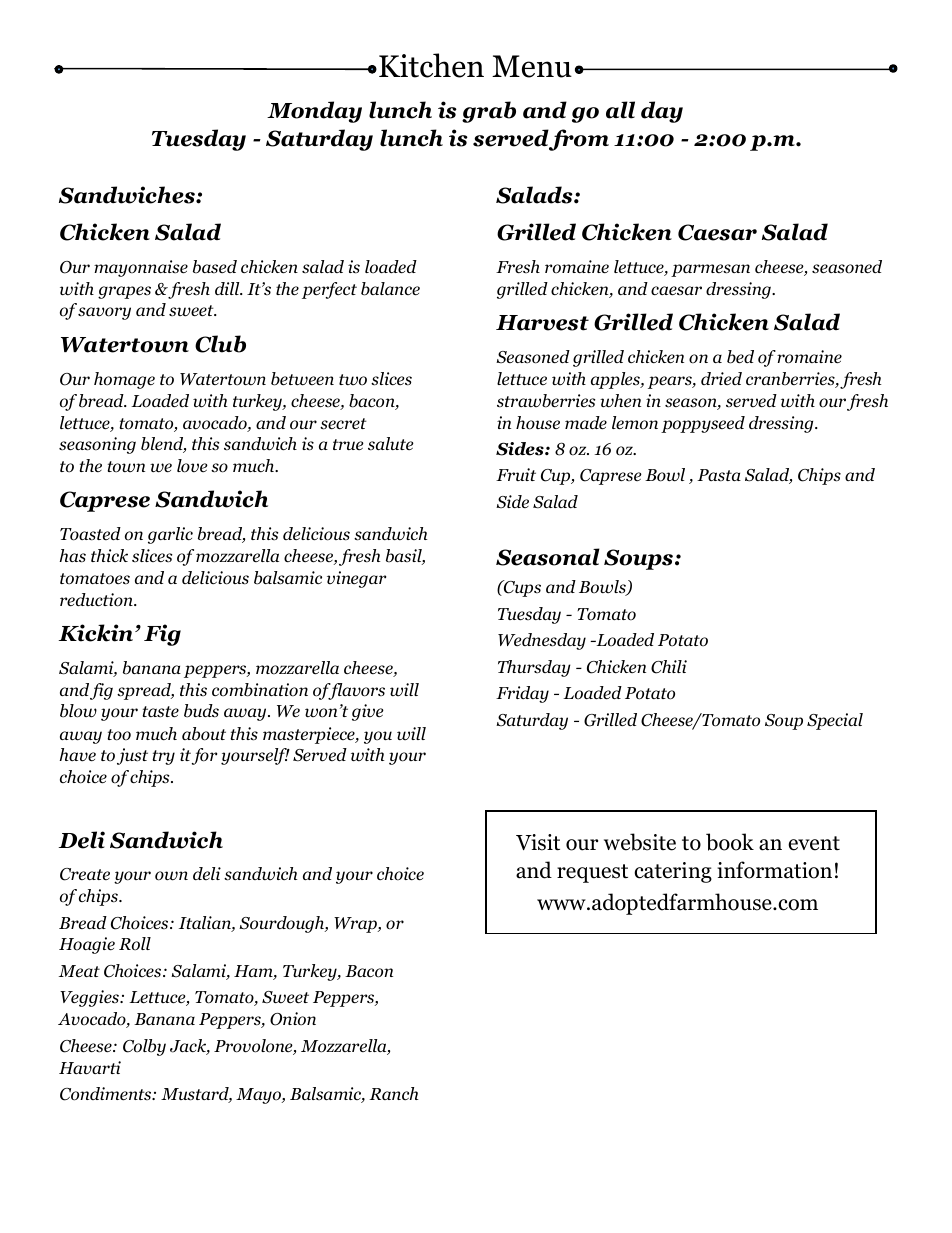  I want to click on balance, so click(390, 289).
